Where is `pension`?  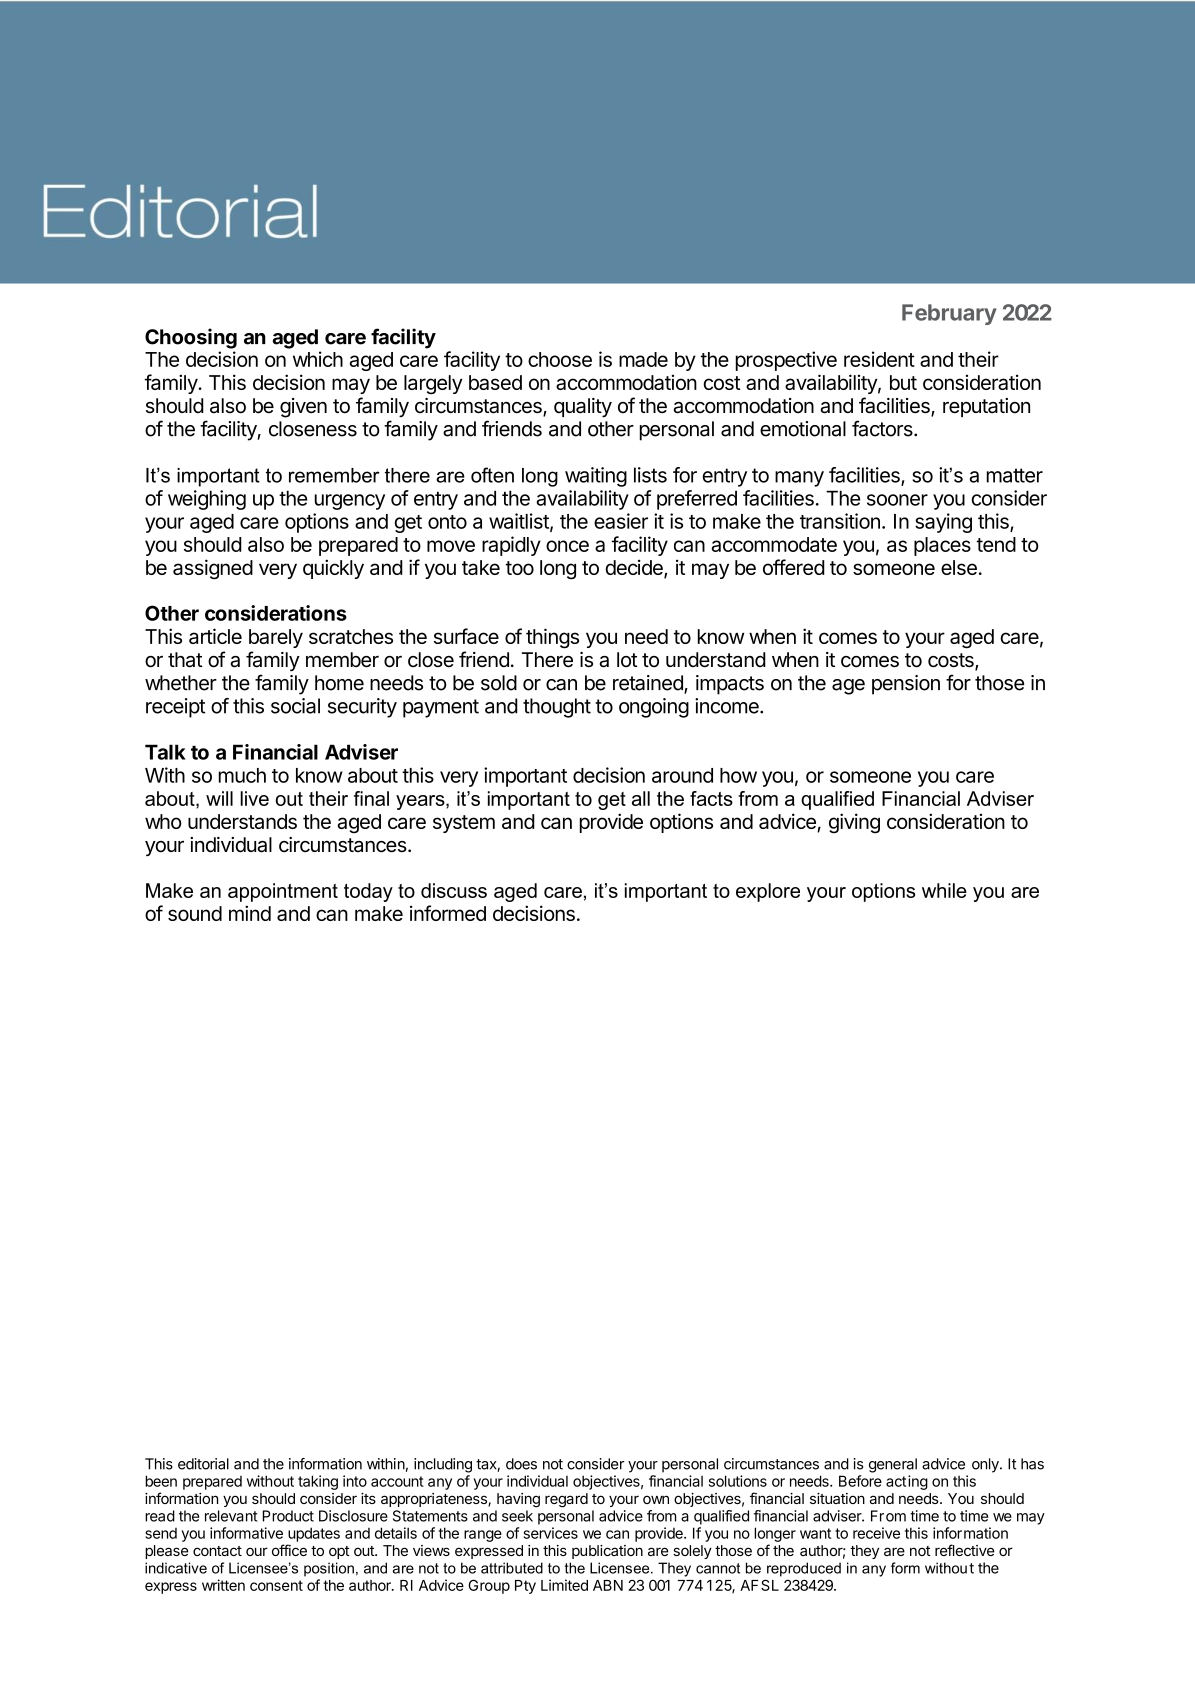
pension is located at coordinates (906, 685).
